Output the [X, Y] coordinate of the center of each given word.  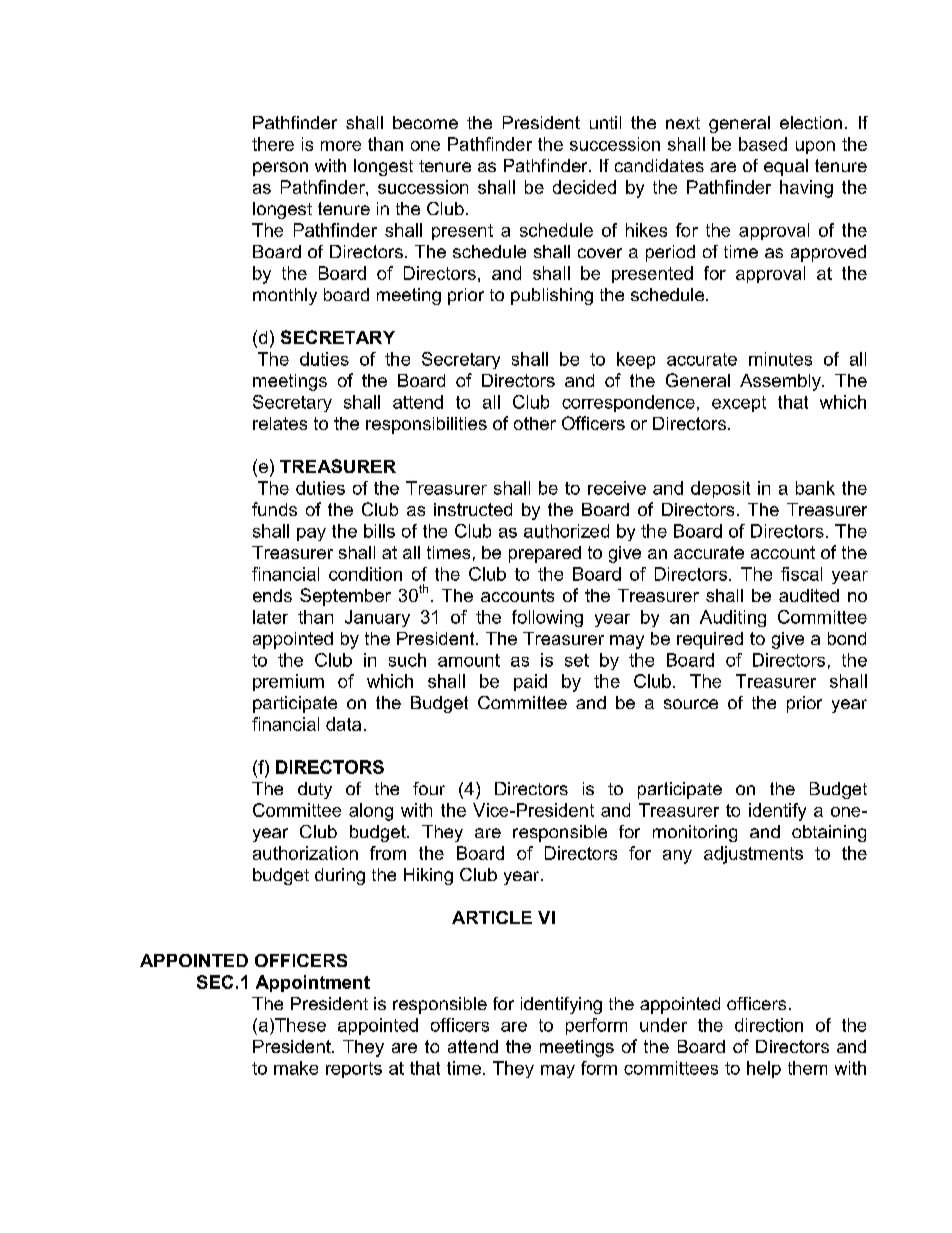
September [345, 597]
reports [354, 1070]
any [677, 857]
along [371, 812]
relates [280, 423]
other [535, 423]
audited [809, 595]
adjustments [753, 855]
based [763, 144]
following [547, 618]
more [341, 146]
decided [584, 187]
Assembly [781, 382]
